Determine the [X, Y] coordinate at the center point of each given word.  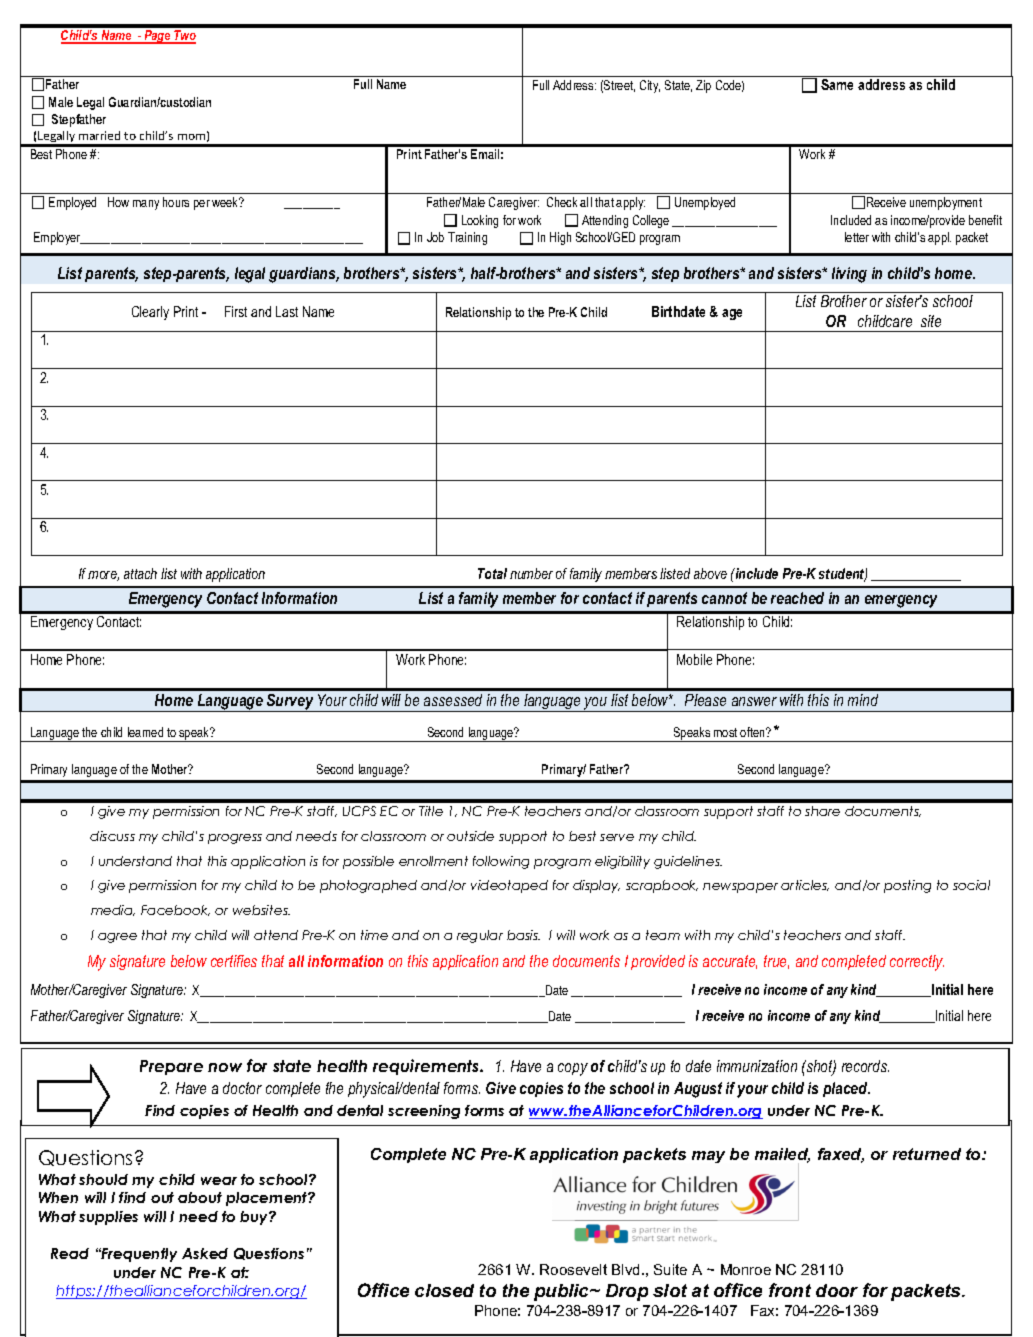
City [650, 86]
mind [863, 700]
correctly [917, 963]
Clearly [150, 313]
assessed [453, 700]
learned [145, 732]
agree [117, 938]
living [849, 275]
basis [523, 935]
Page [157, 37]
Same [837, 84]
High [560, 238]
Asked [205, 1253]
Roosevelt [573, 1269]
